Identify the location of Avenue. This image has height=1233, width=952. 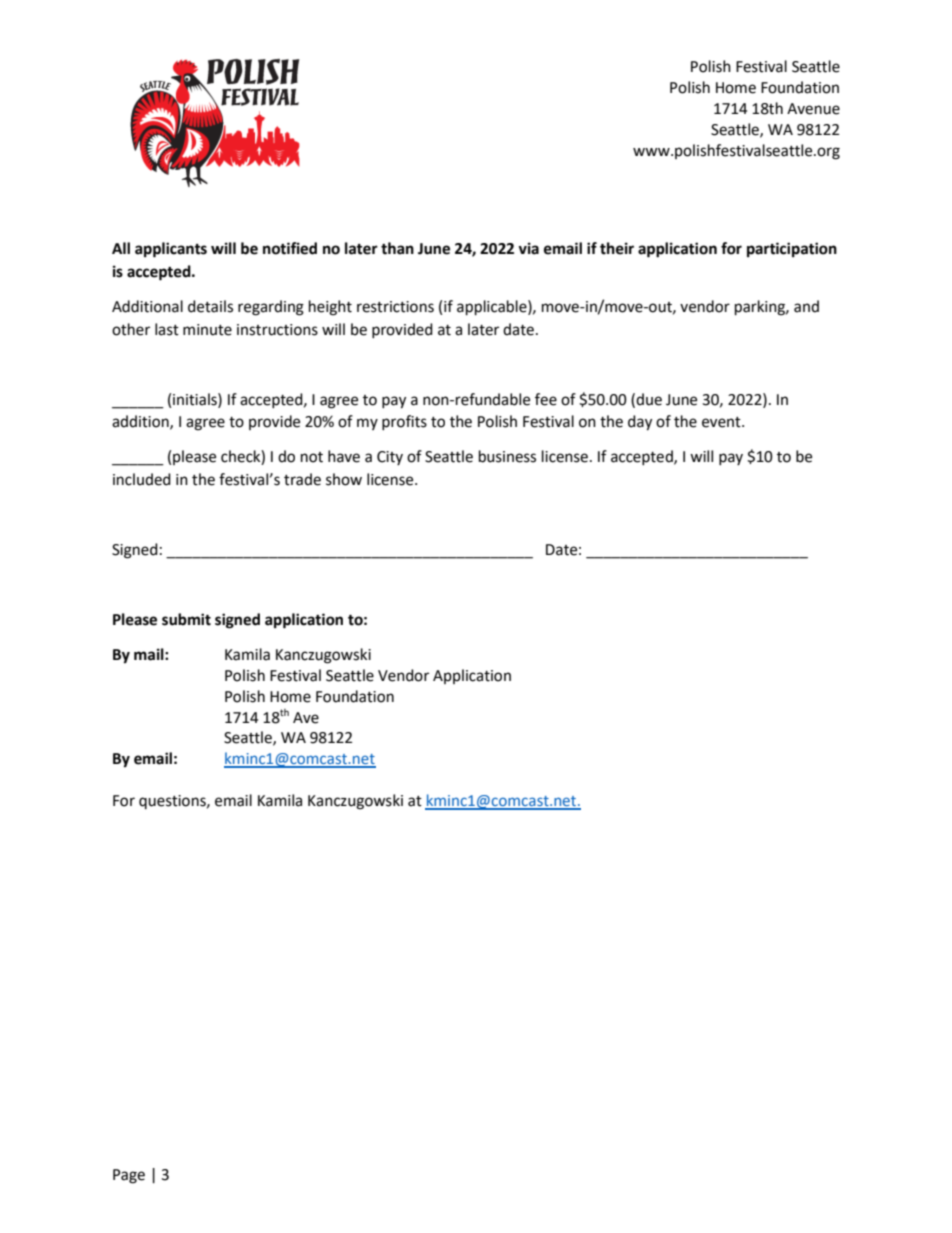
(813, 109).
